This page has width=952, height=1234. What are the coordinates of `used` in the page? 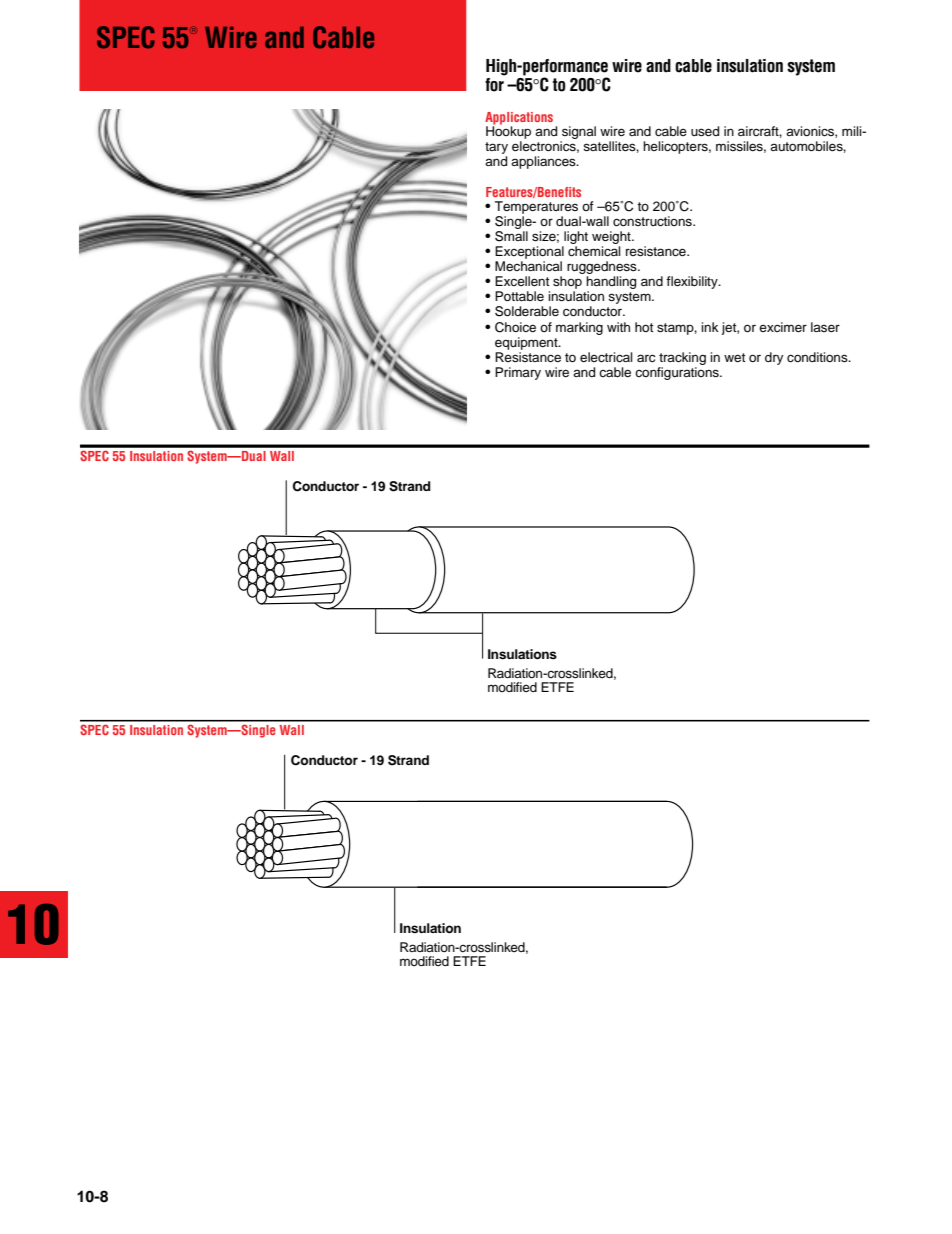 It's located at (705, 131).
